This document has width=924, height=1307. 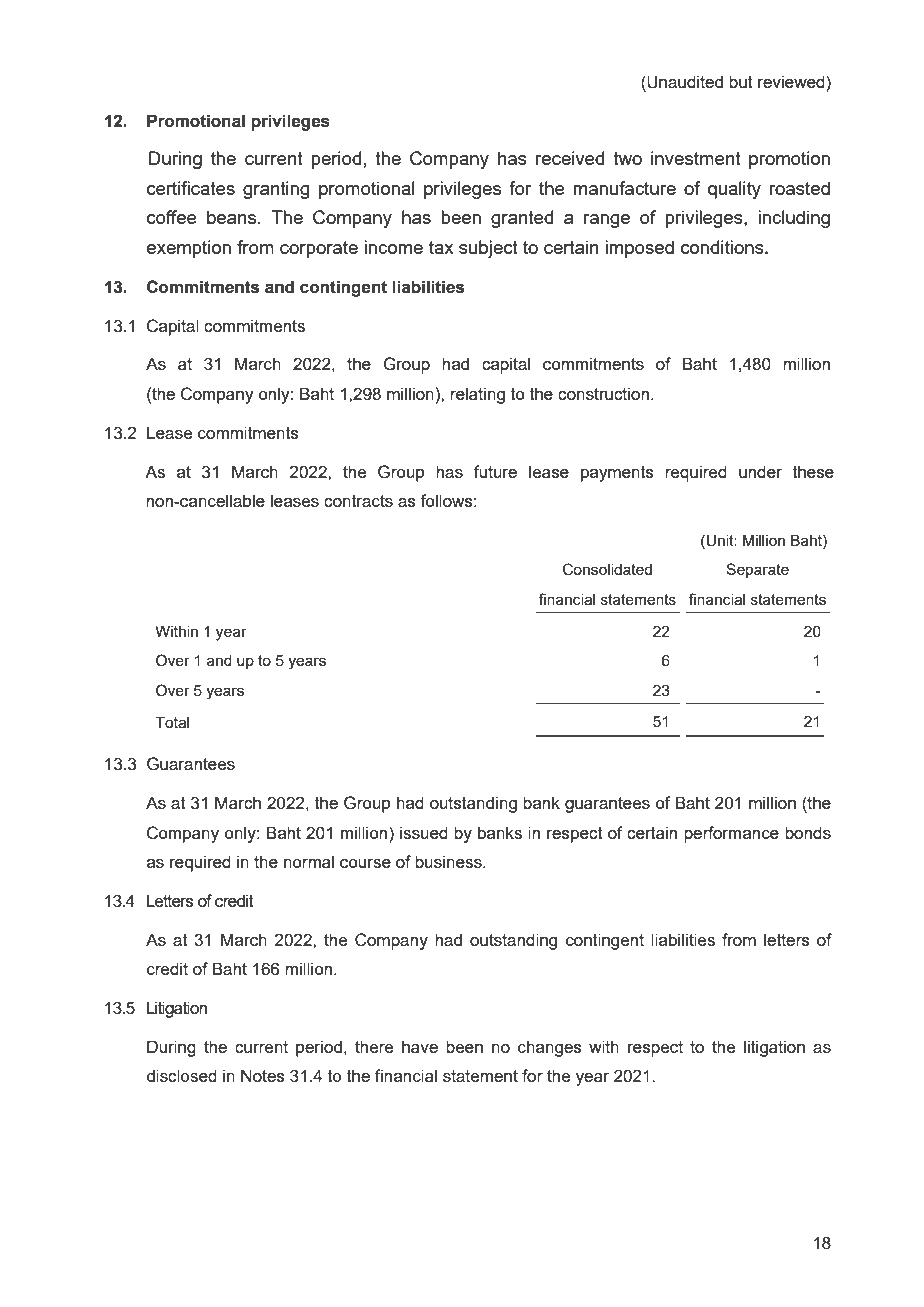 What do you see at coordinates (358, 501) in the document?
I see `contracts` at bounding box center [358, 501].
